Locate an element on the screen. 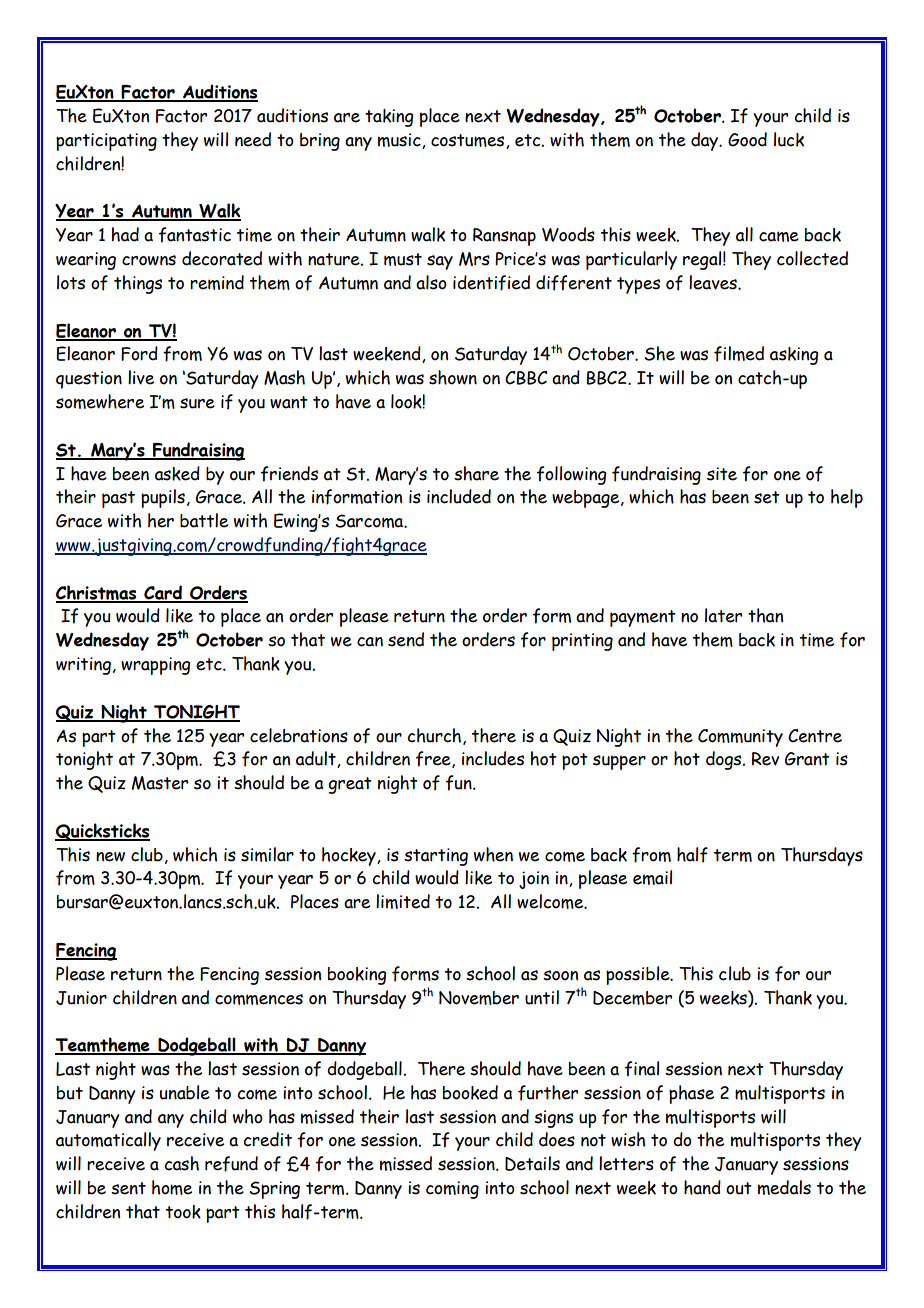 The height and width of the screenshot is (1308, 924). Good is located at coordinates (747, 139).
